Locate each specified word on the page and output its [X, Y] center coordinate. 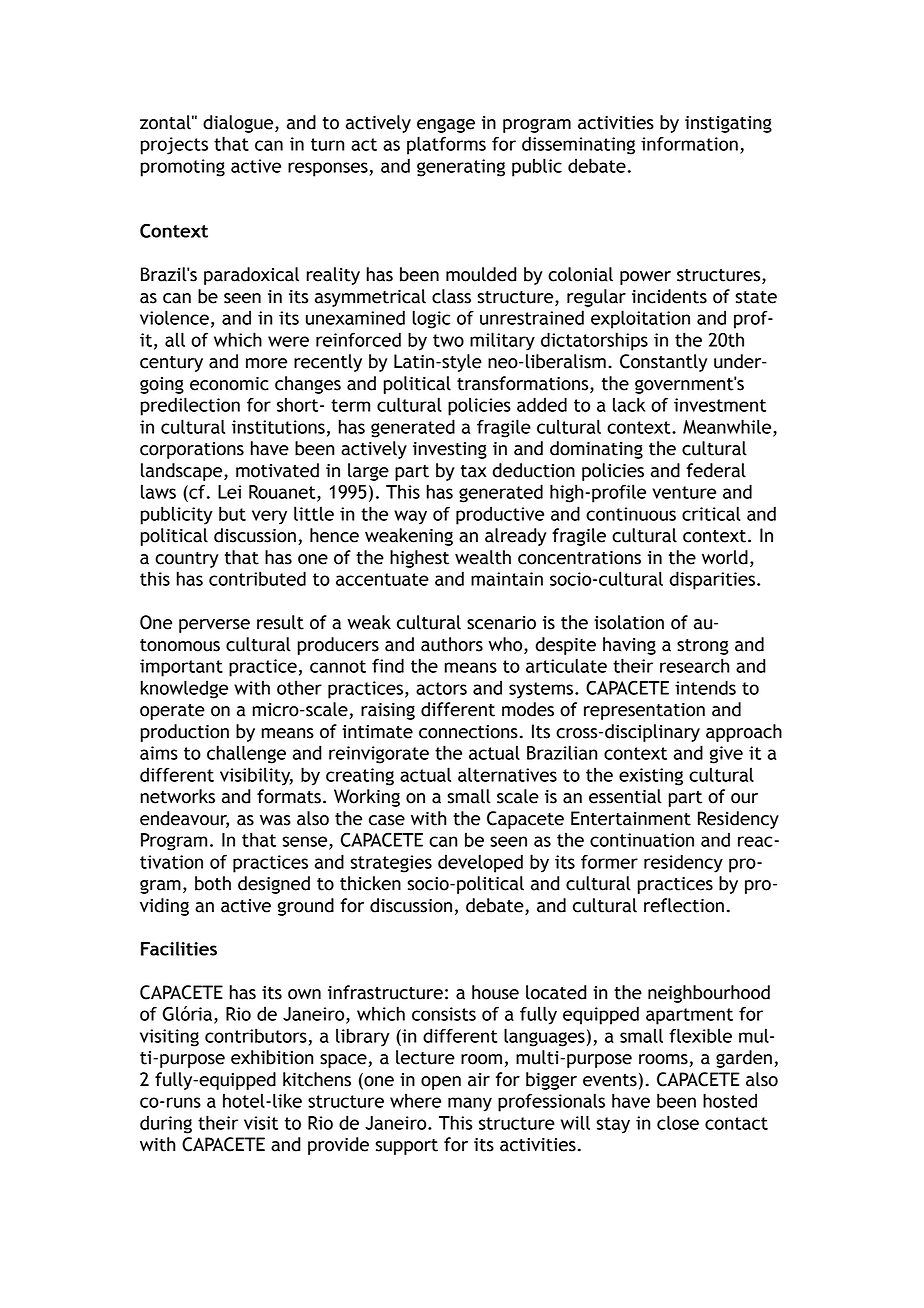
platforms [446, 145]
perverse [214, 626]
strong [702, 647]
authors [452, 644]
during [166, 1124]
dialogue [239, 124]
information [689, 144]
